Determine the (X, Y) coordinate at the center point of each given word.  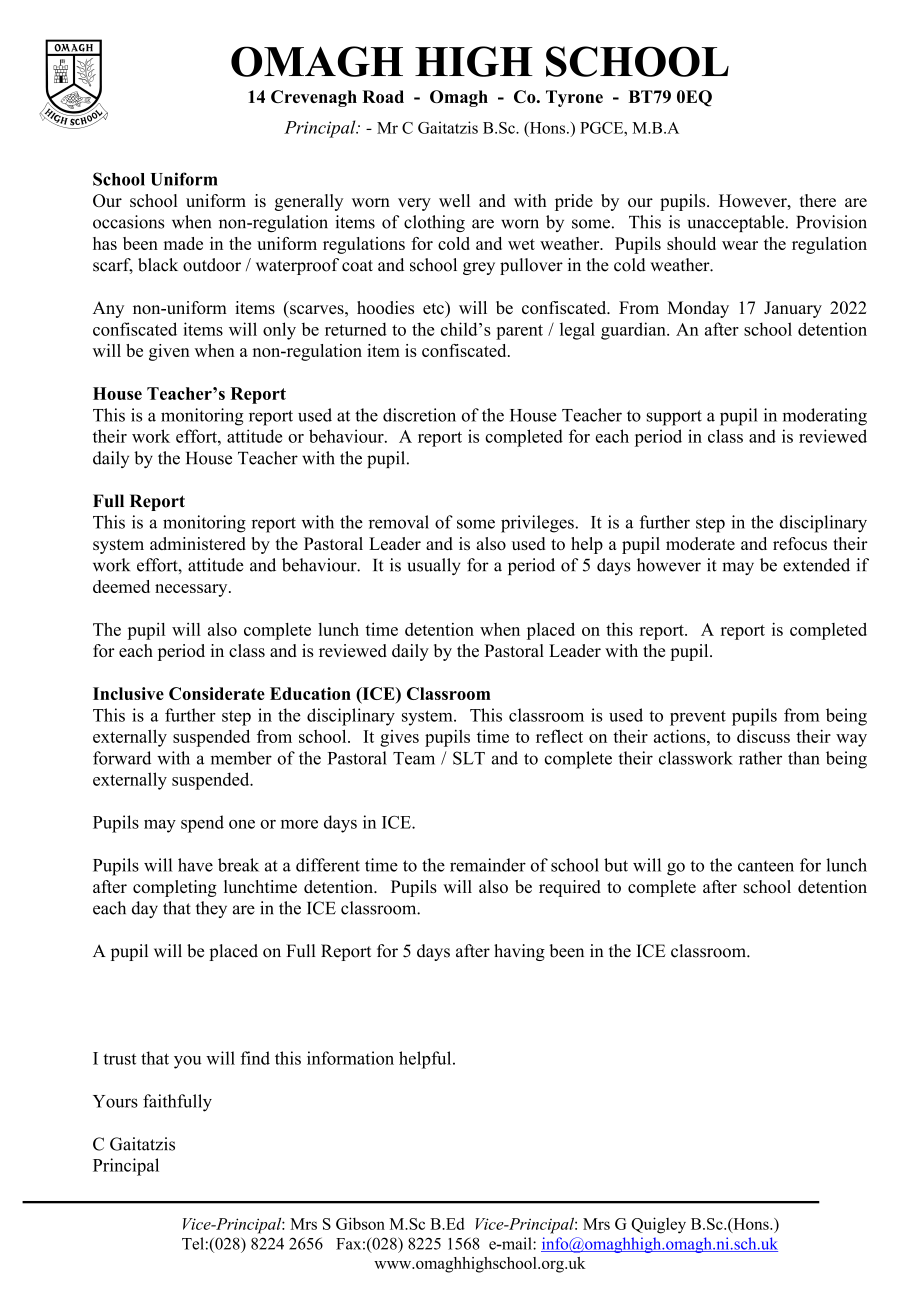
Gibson (360, 1223)
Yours (115, 1101)
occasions (128, 222)
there (818, 200)
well (454, 200)
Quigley (658, 1225)
